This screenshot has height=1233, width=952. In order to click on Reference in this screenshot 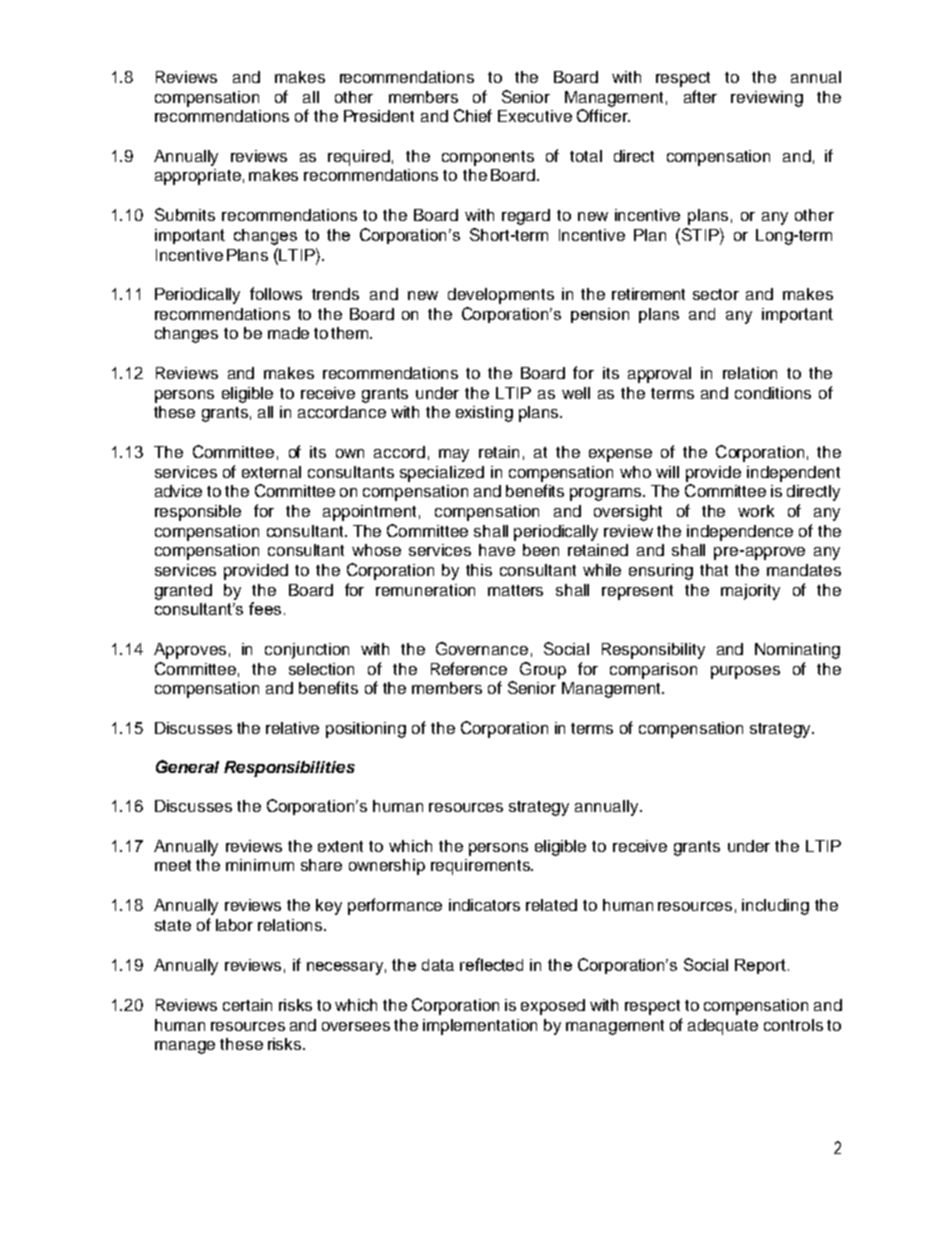, I will do `click(469, 668)`.
